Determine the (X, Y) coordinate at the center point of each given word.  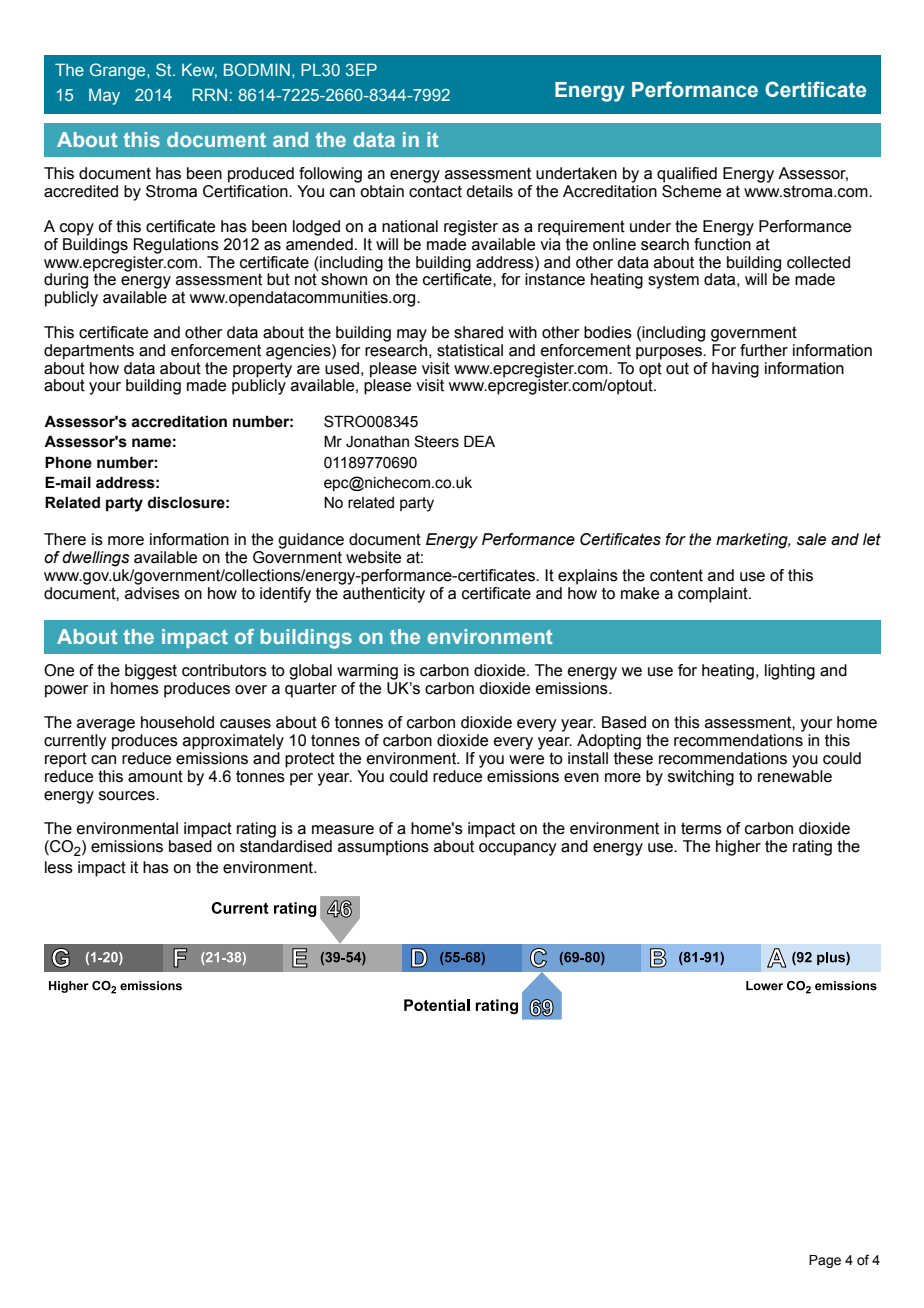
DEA (479, 441)
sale (811, 539)
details (489, 191)
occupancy (518, 849)
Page (825, 1261)
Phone (68, 462)
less (59, 867)
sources (128, 796)
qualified (687, 175)
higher (738, 848)
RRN (209, 94)
